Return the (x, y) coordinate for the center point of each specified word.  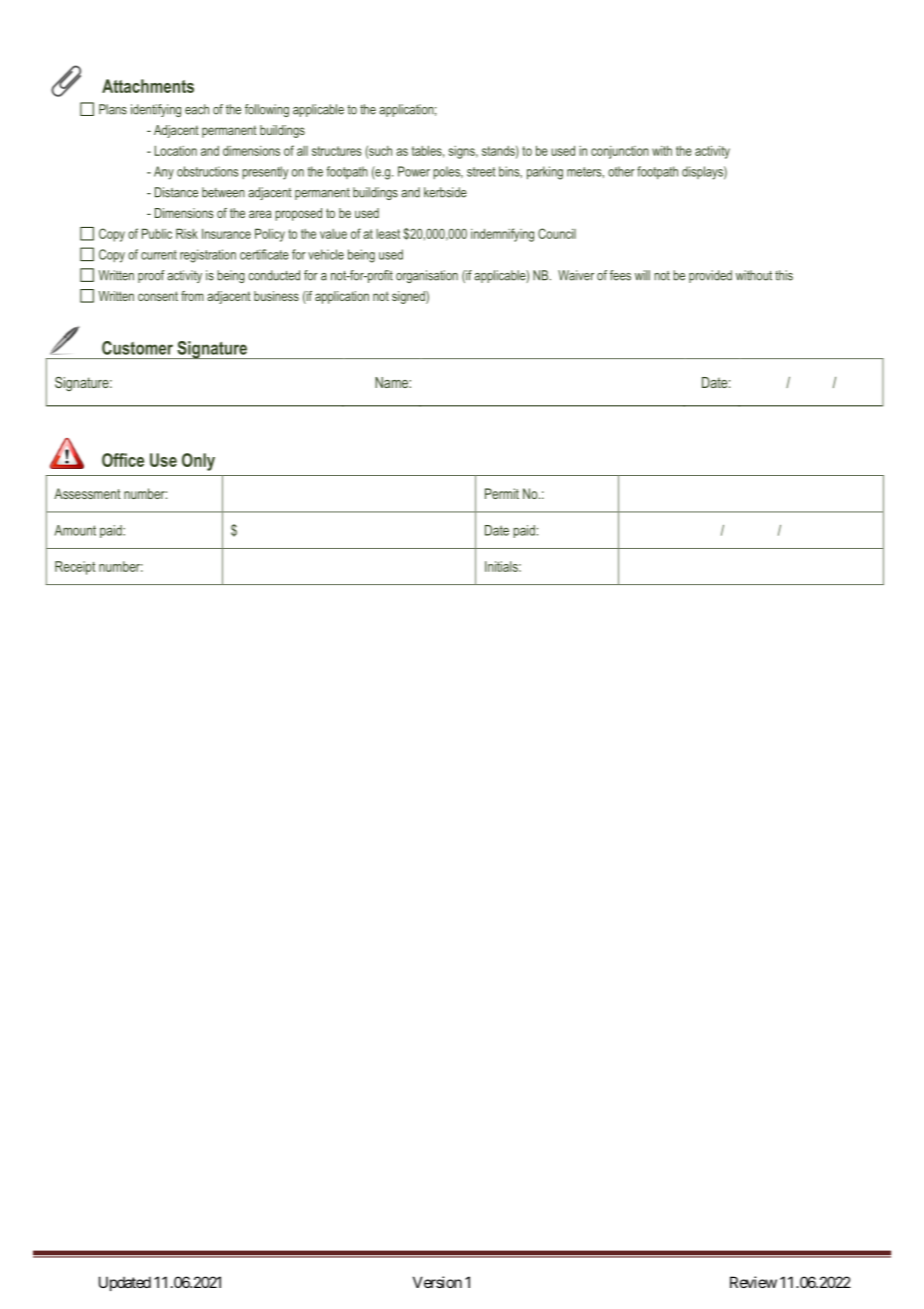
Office (123, 460)
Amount (75, 530)
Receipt (75, 568)
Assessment (87, 493)
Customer (137, 348)
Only (198, 462)
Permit (502, 493)
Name (392, 382)
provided (710, 276)
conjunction (620, 152)
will (642, 275)
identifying (156, 110)
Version (437, 1282)
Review (753, 1282)
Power (414, 171)
